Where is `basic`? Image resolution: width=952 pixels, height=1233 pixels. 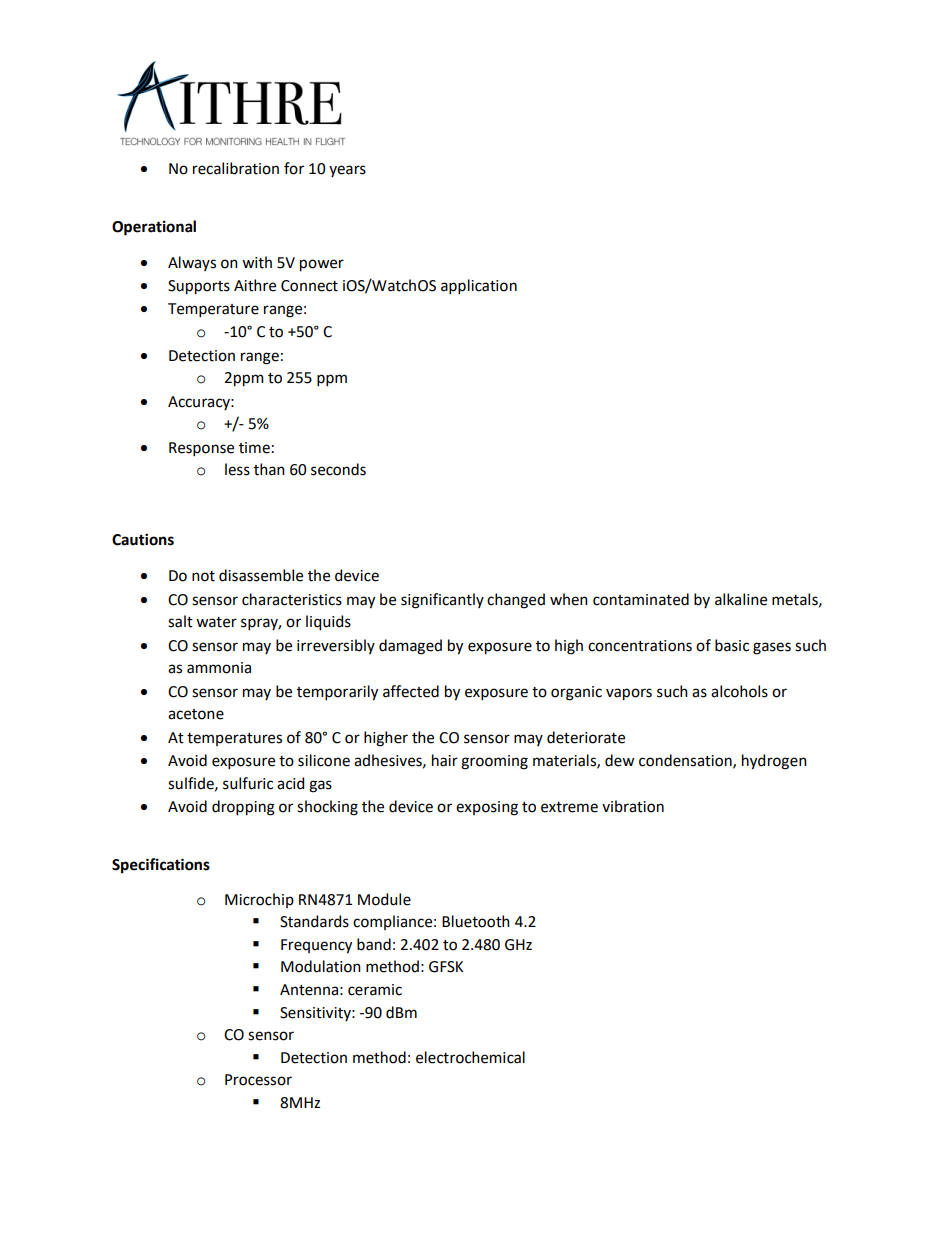
basic is located at coordinates (732, 645).
